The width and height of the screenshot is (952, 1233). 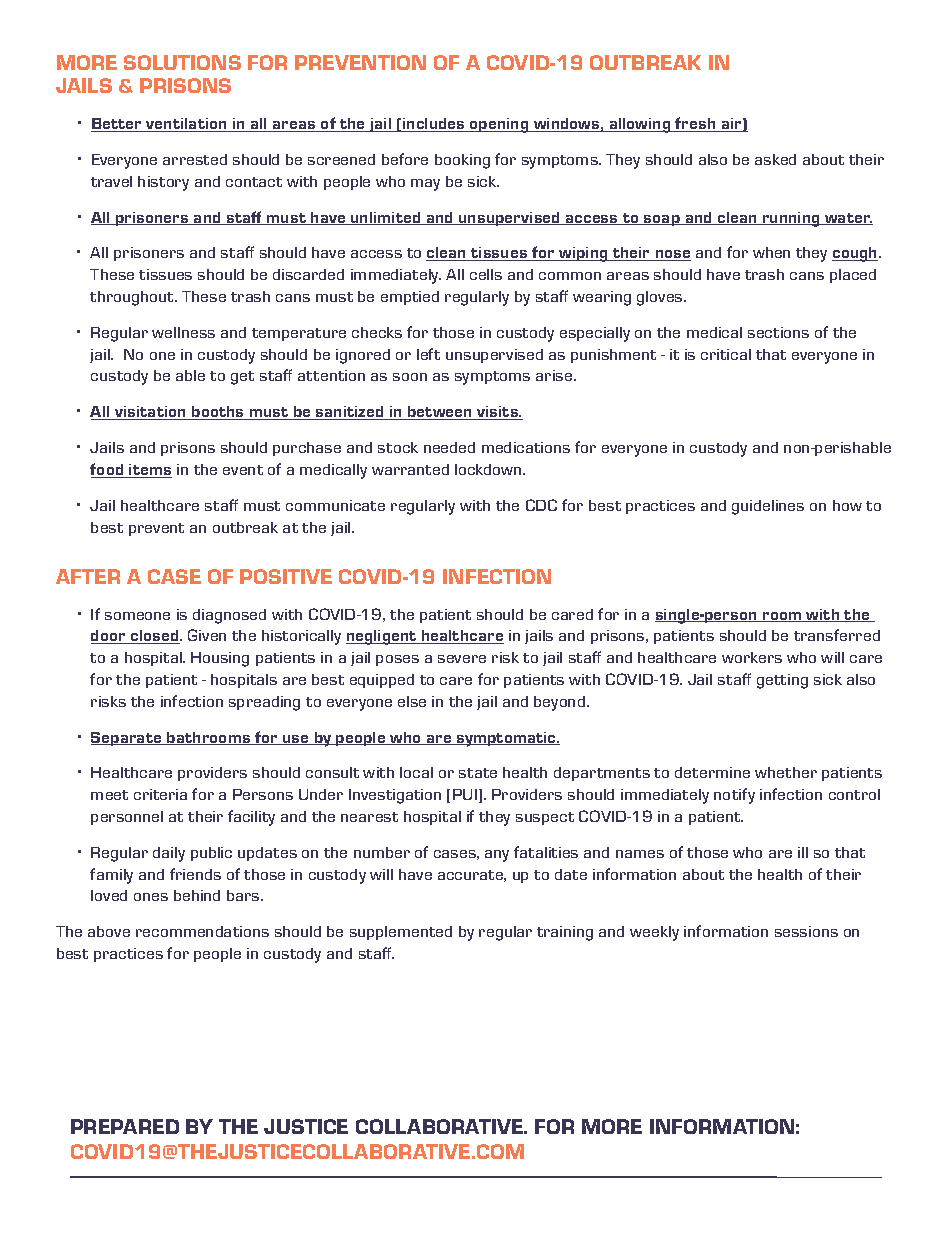 What do you see at coordinates (183, 332) in the screenshot?
I see `wellness` at bounding box center [183, 332].
